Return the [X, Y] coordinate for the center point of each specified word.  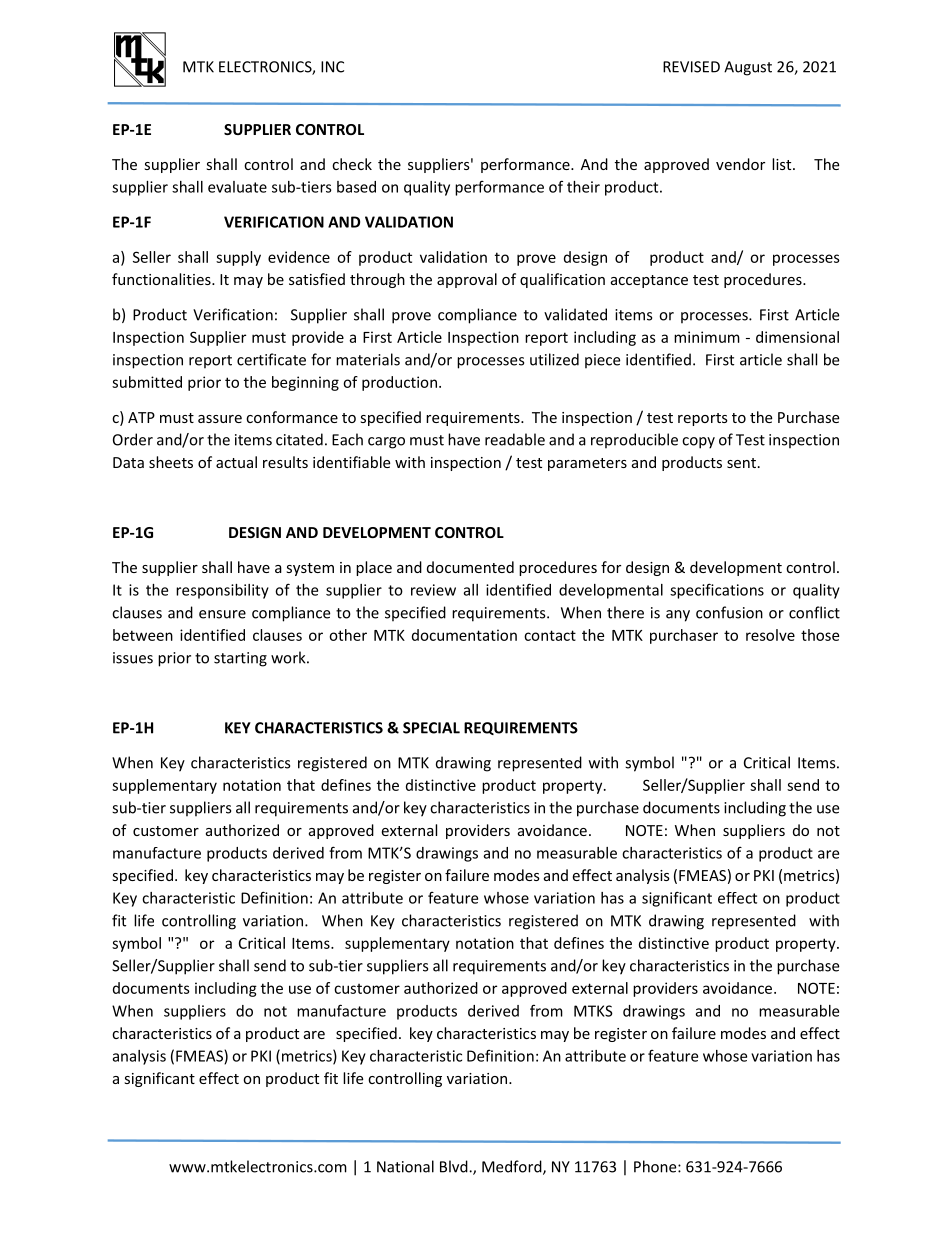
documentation [464, 635]
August [748, 68]
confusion [729, 612]
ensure [222, 614]
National [405, 1166]
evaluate [237, 187]
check [352, 164]
